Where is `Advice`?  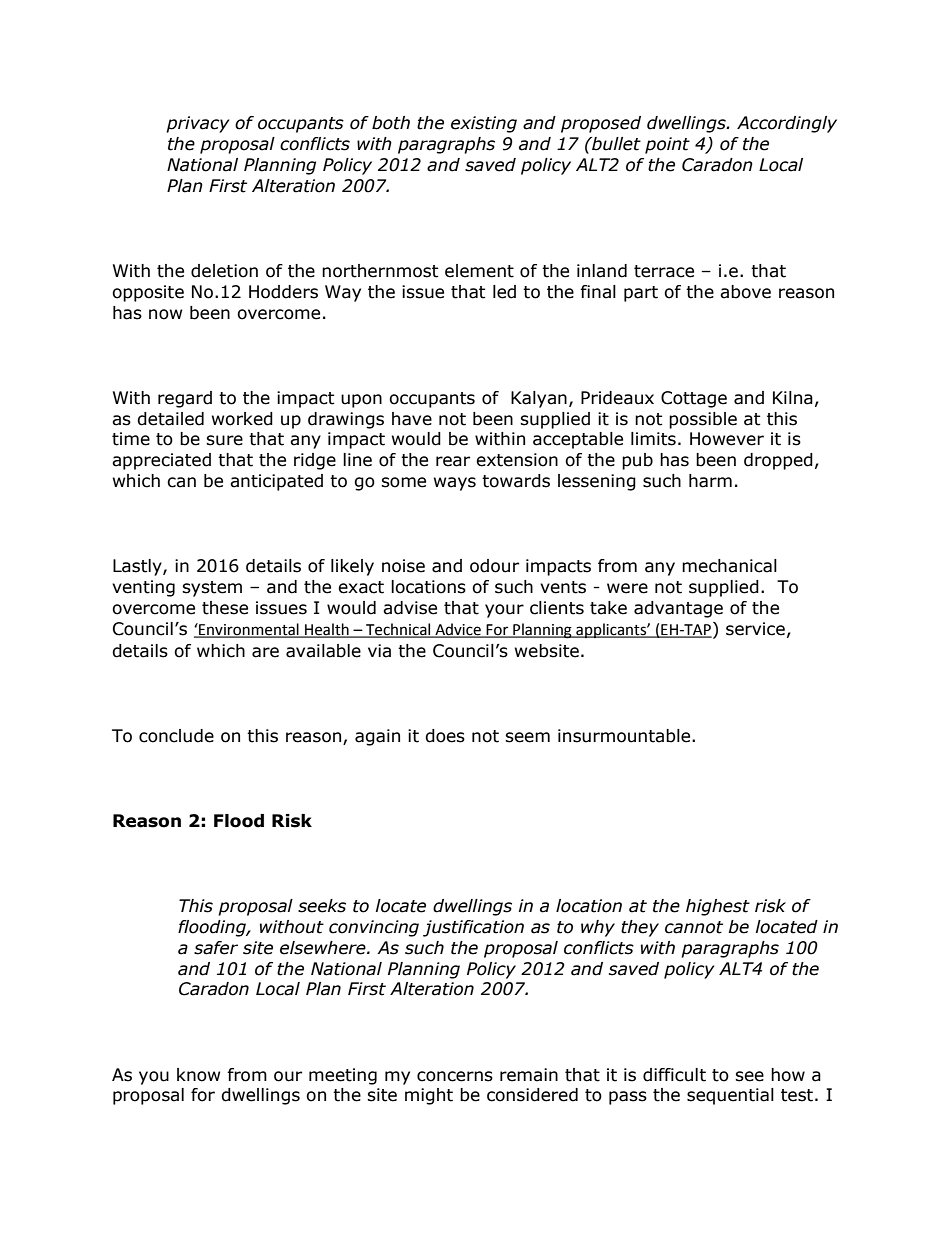
Advice is located at coordinates (458, 630).
